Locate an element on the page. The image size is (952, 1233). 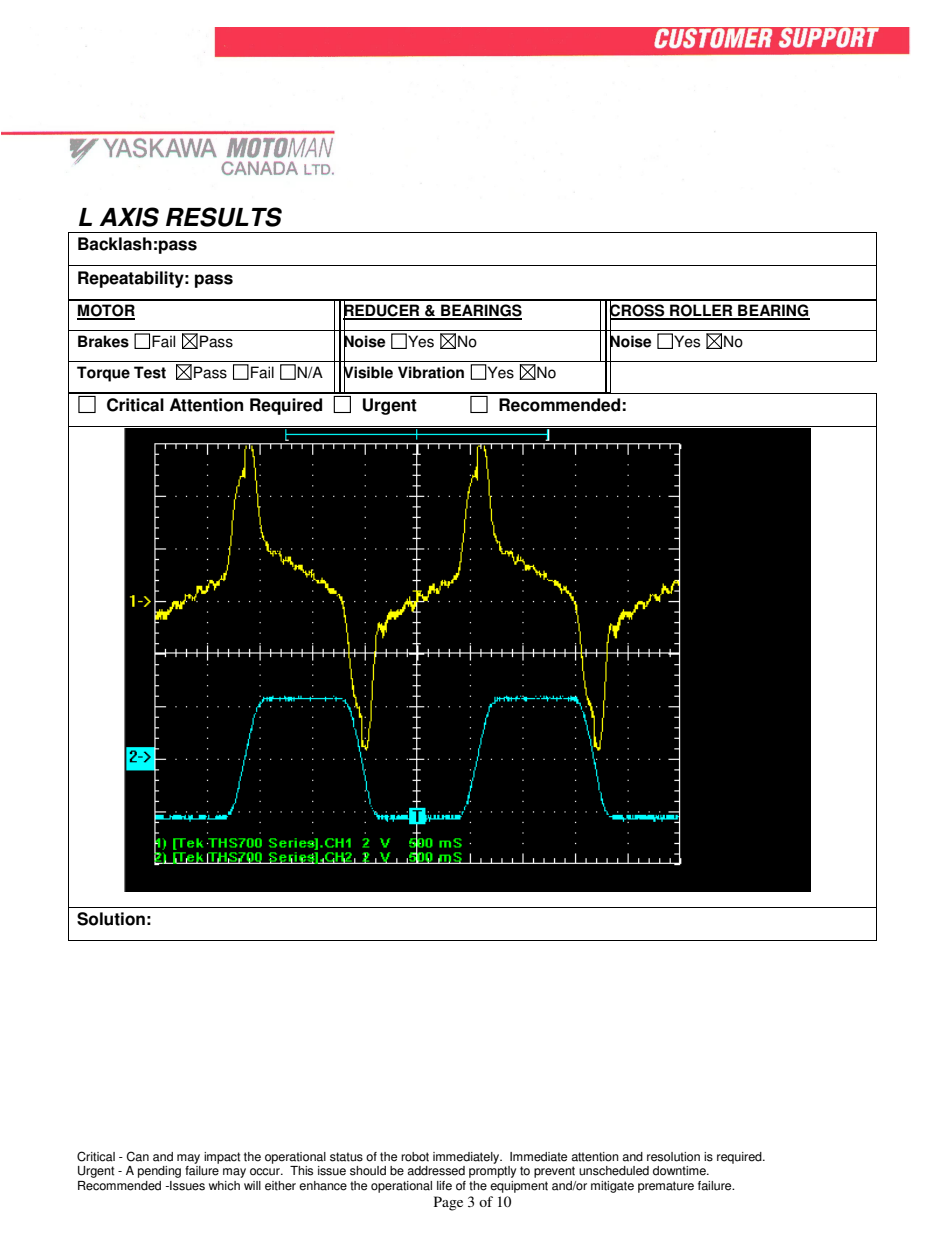
AXIS is located at coordinates (129, 217).
